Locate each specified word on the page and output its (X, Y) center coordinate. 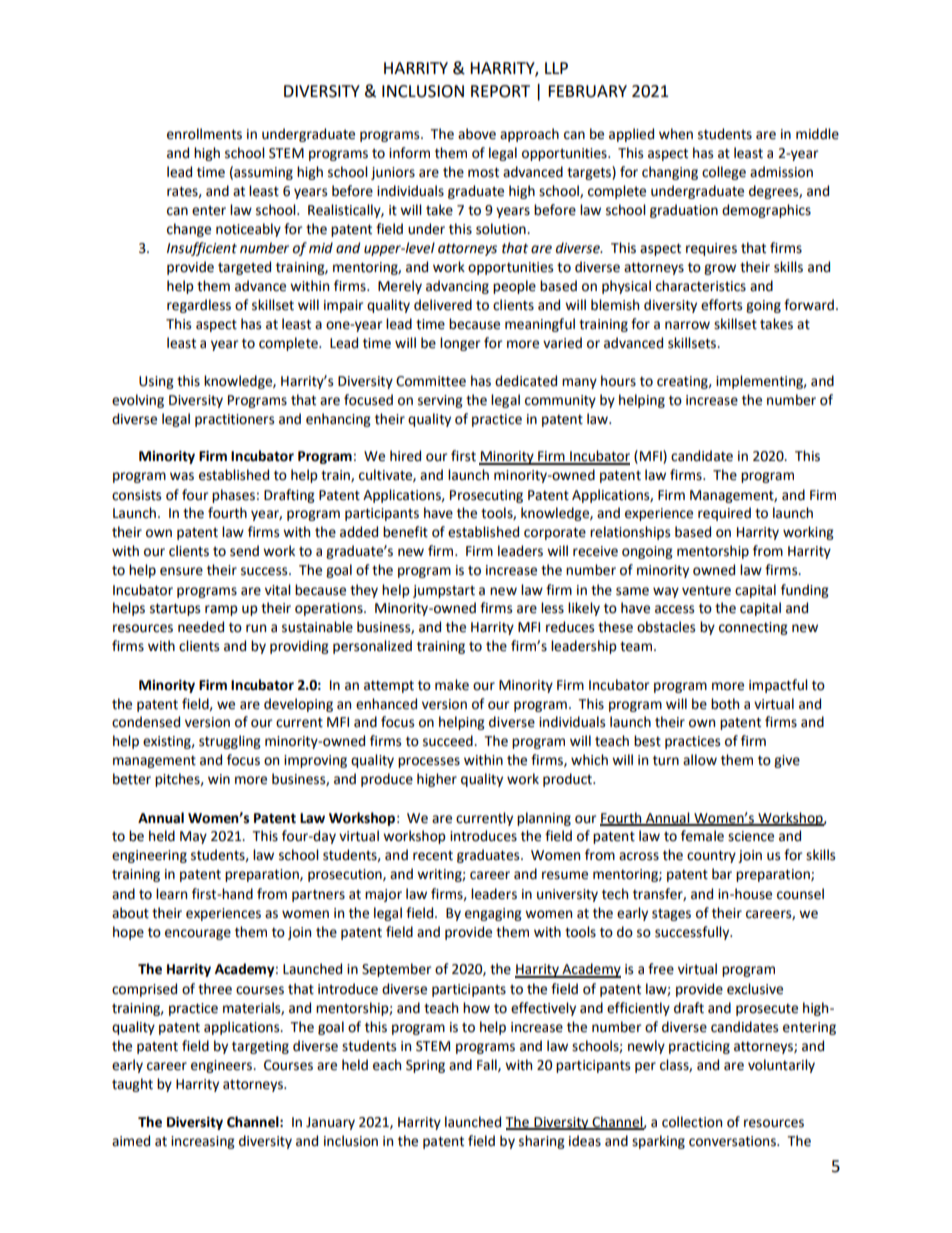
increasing (203, 1142)
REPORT (500, 91)
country (711, 856)
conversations (733, 1141)
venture (706, 591)
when (676, 134)
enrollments (204, 134)
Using (156, 382)
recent (433, 856)
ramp (221, 610)
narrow (687, 325)
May (193, 837)
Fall (488, 1065)
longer (460, 344)
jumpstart (444, 591)
